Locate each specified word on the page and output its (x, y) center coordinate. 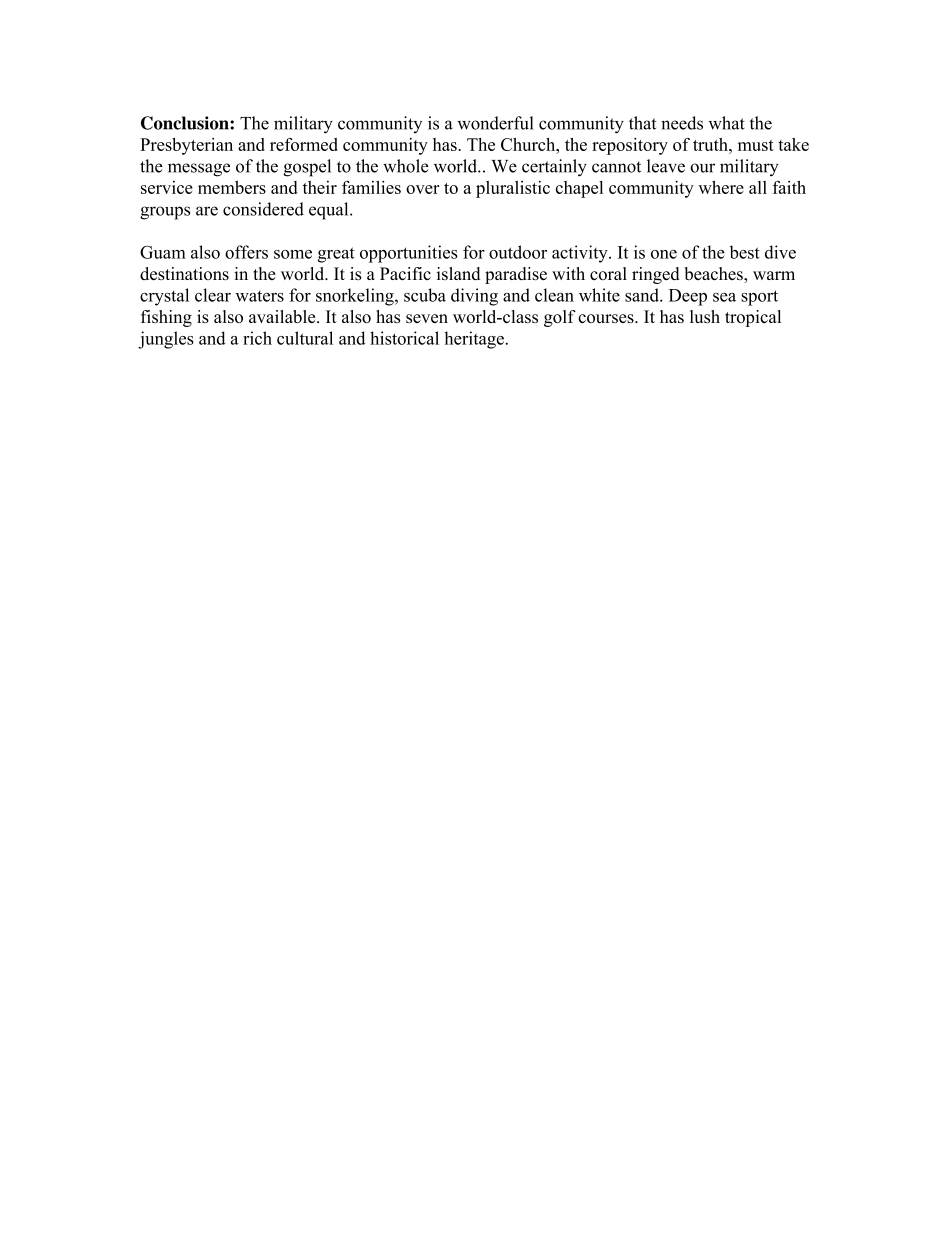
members (232, 187)
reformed (304, 144)
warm (774, 275)
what (727, 123)
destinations (184, 274)
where (721, 187)
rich (257, 338)
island (458, 273)
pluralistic (513, 189)
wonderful (496, 123)
